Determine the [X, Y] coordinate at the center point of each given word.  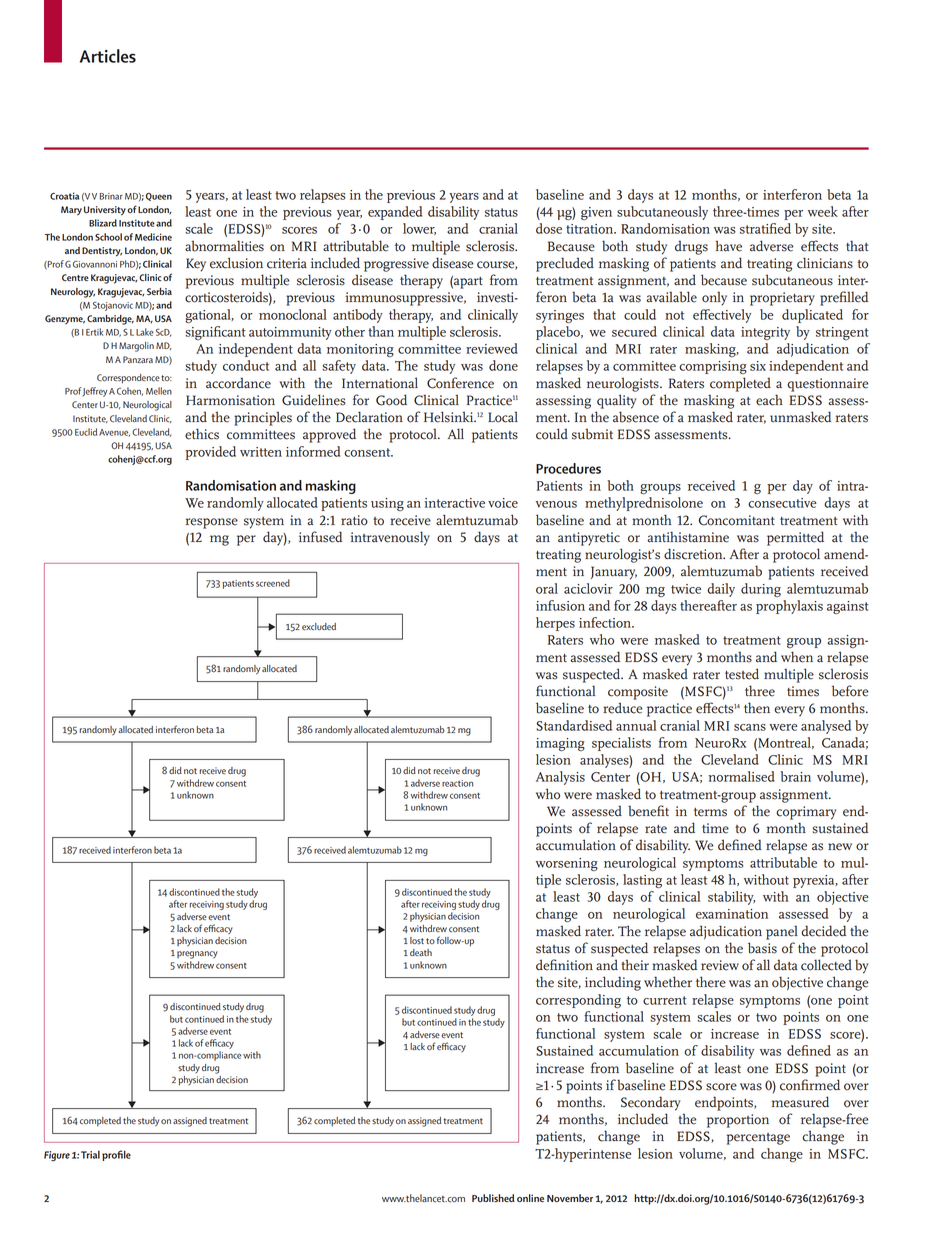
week [823, 211]
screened [273, 583]
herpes [555, 624]
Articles [108, 56]
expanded [395, 213]
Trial [90, 1154]
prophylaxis [789, 607]
